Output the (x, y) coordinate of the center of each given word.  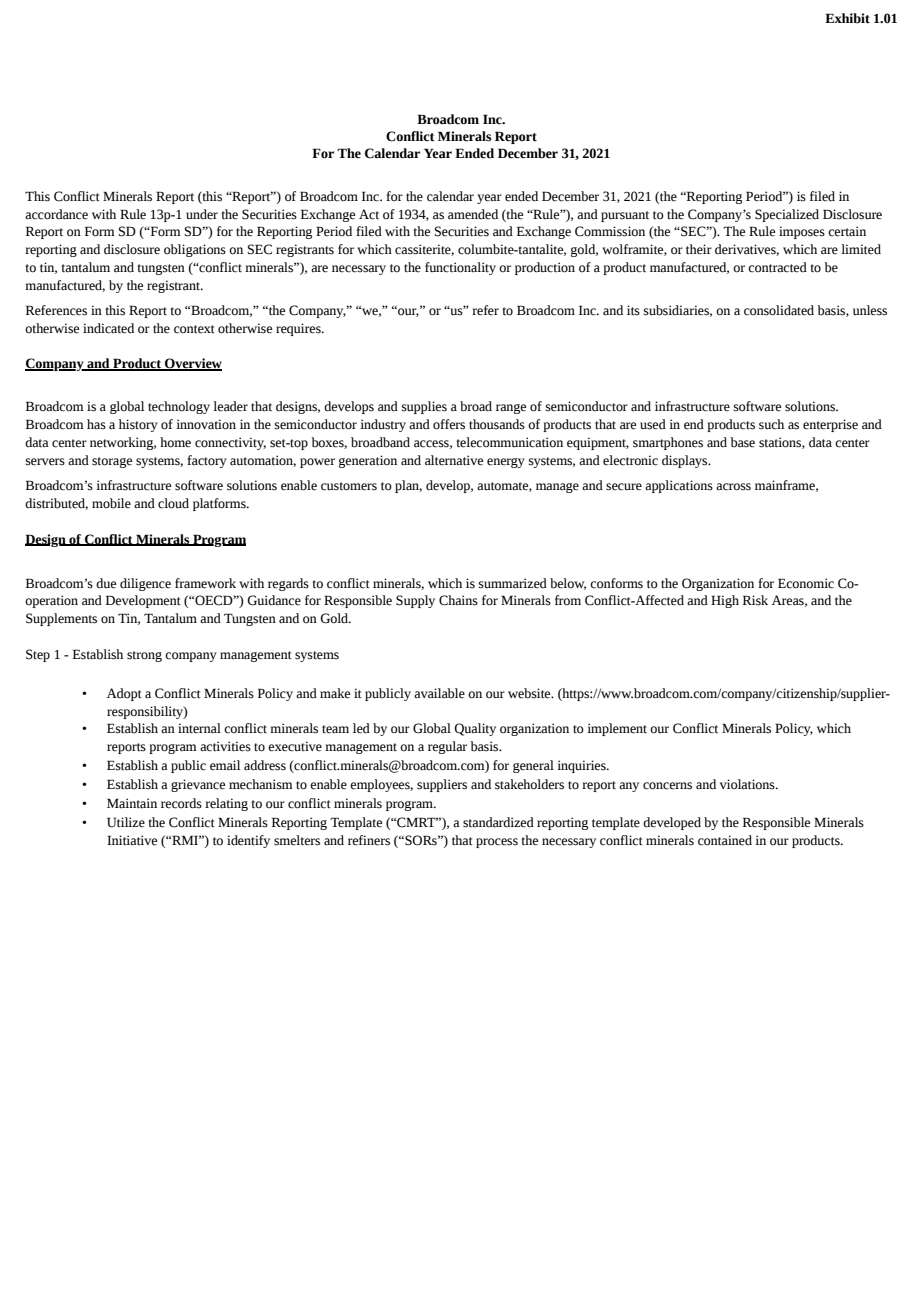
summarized (513, 583)
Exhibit (847, 18)
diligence (145, 584)
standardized (498, 822)
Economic (806, 583)
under (202, 214)
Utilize (126, 822)
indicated (108, 328)
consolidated (779, 310)
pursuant (625, 216)
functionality (460, 268)
